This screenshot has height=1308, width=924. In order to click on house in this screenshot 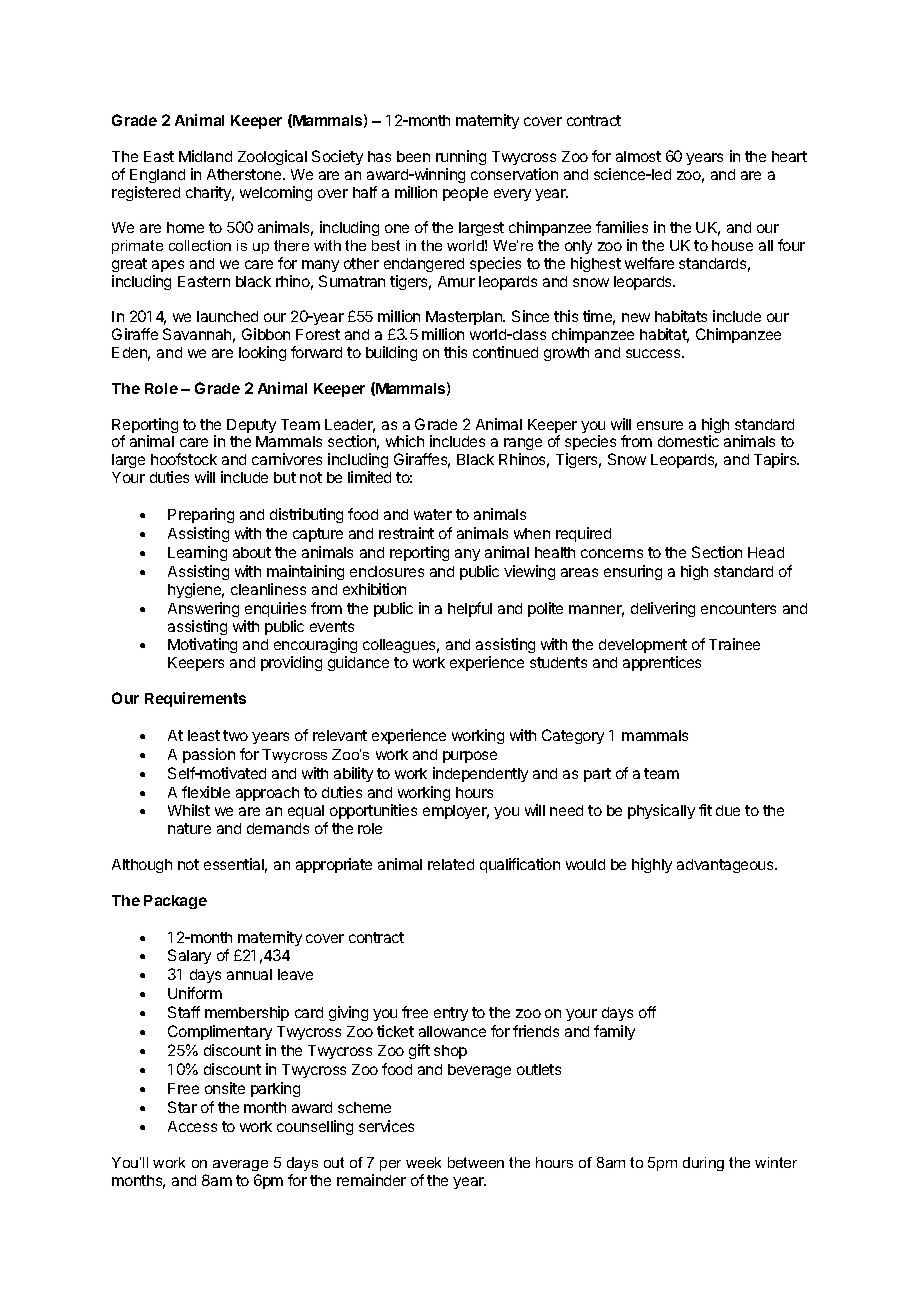, I will do `click(732, 245)`.
